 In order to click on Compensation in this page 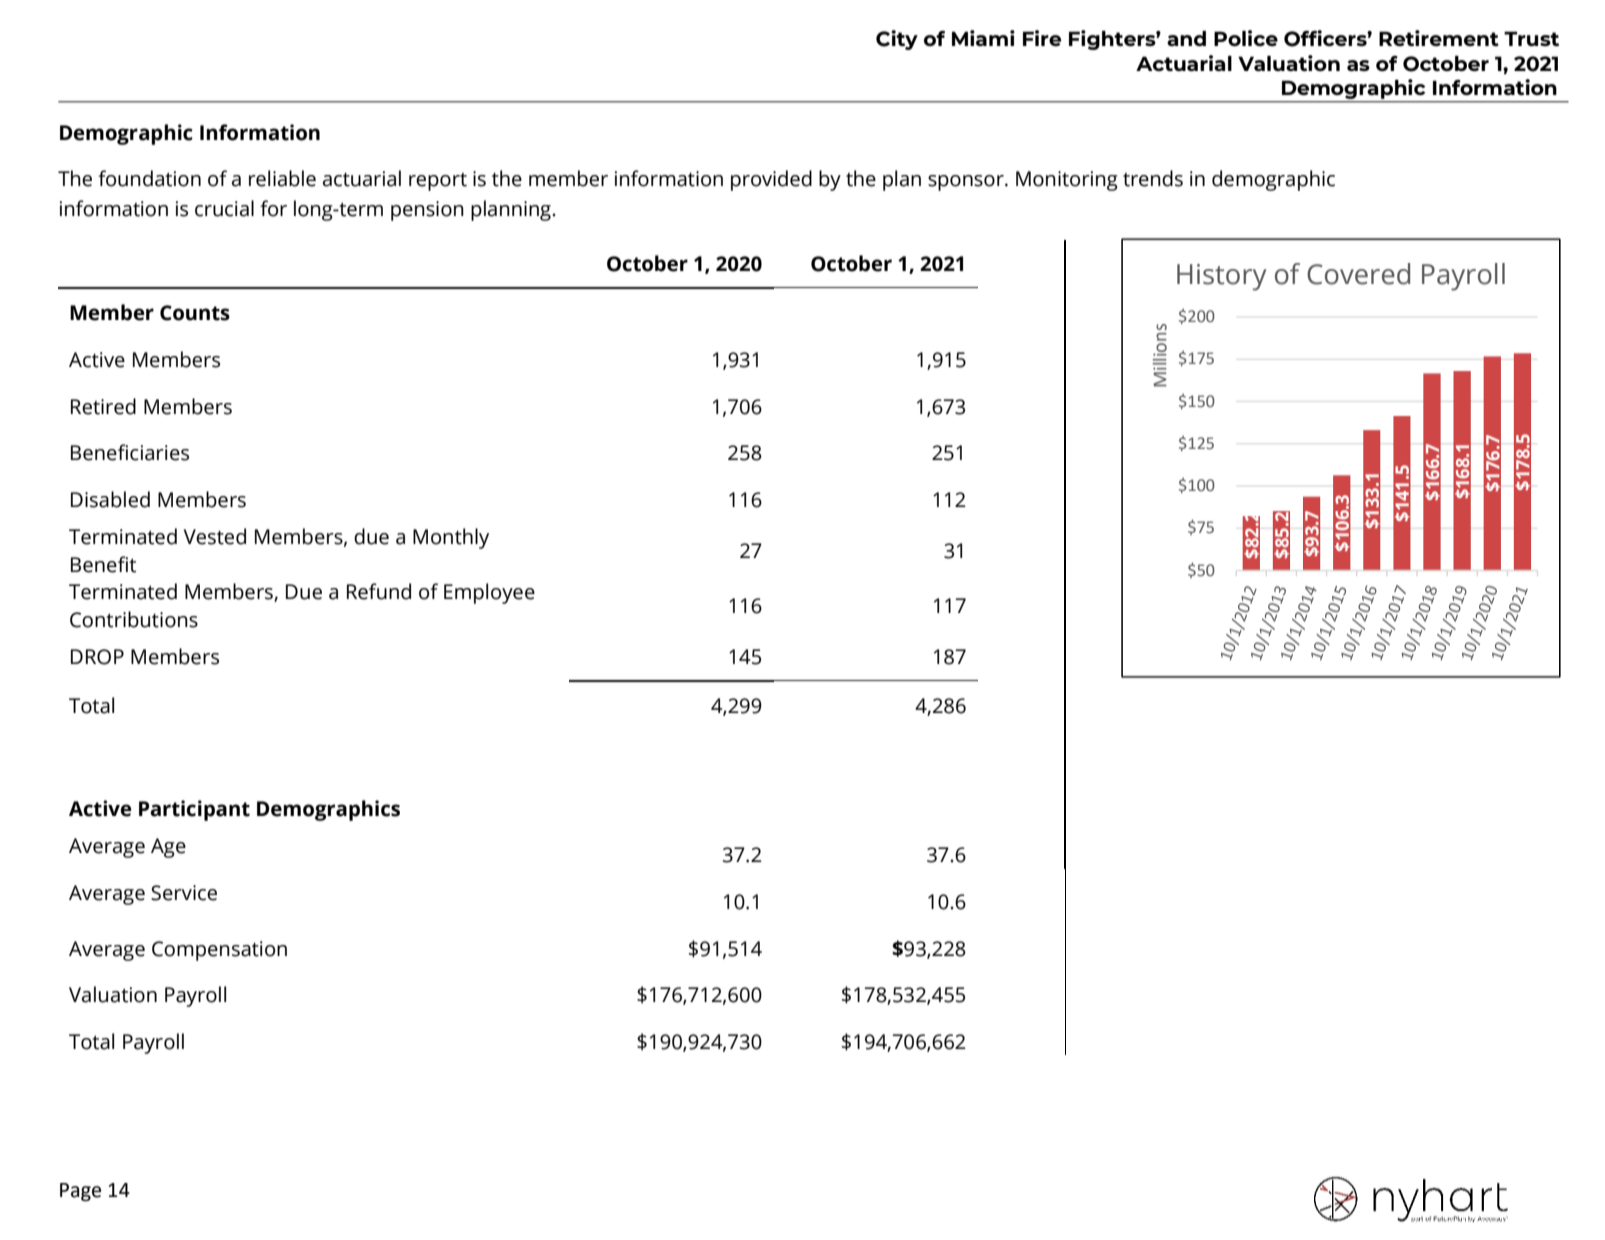, I will do `click(219, 951)`.
